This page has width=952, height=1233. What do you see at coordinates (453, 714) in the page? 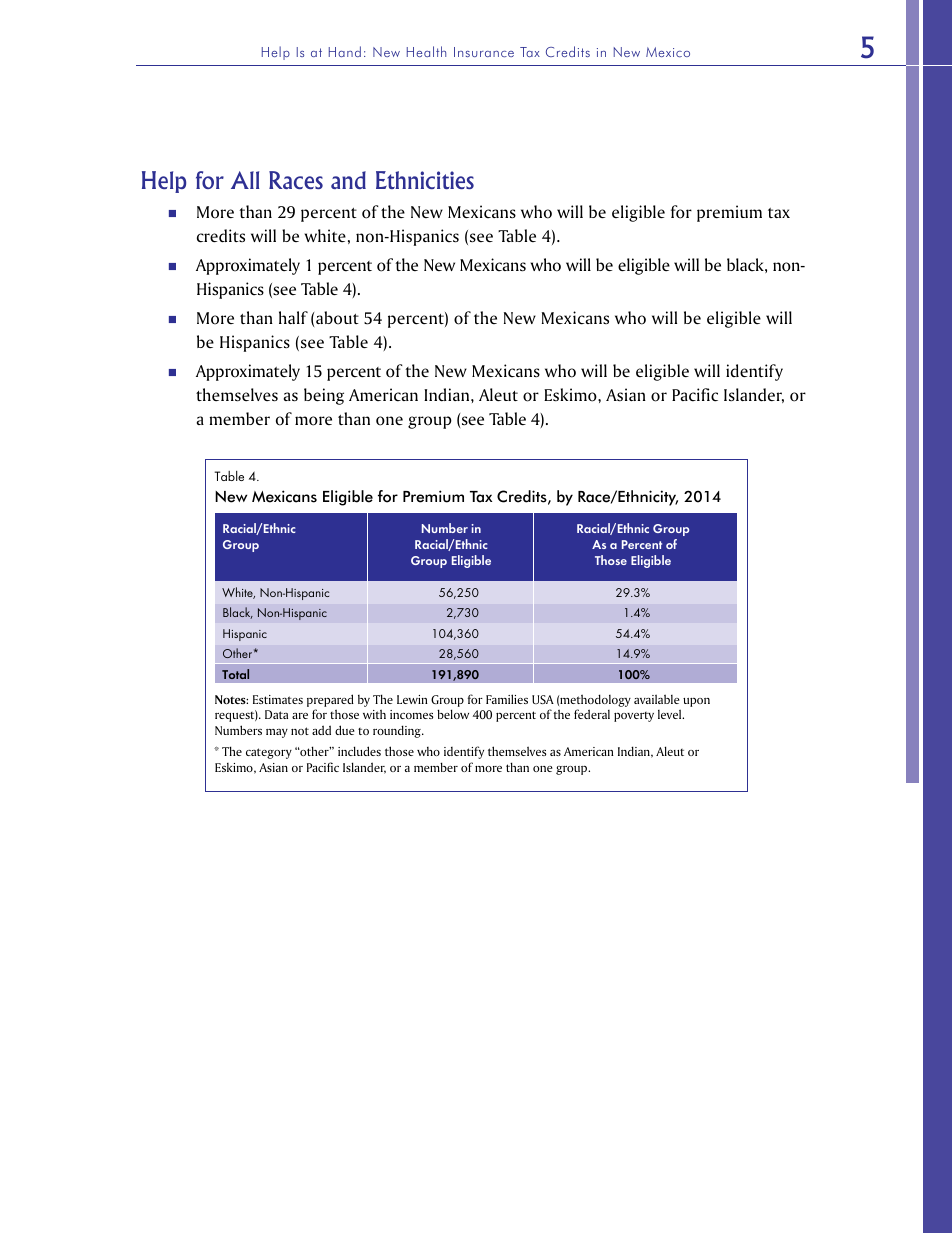
I see `below` at bounding box center [453, 714].
